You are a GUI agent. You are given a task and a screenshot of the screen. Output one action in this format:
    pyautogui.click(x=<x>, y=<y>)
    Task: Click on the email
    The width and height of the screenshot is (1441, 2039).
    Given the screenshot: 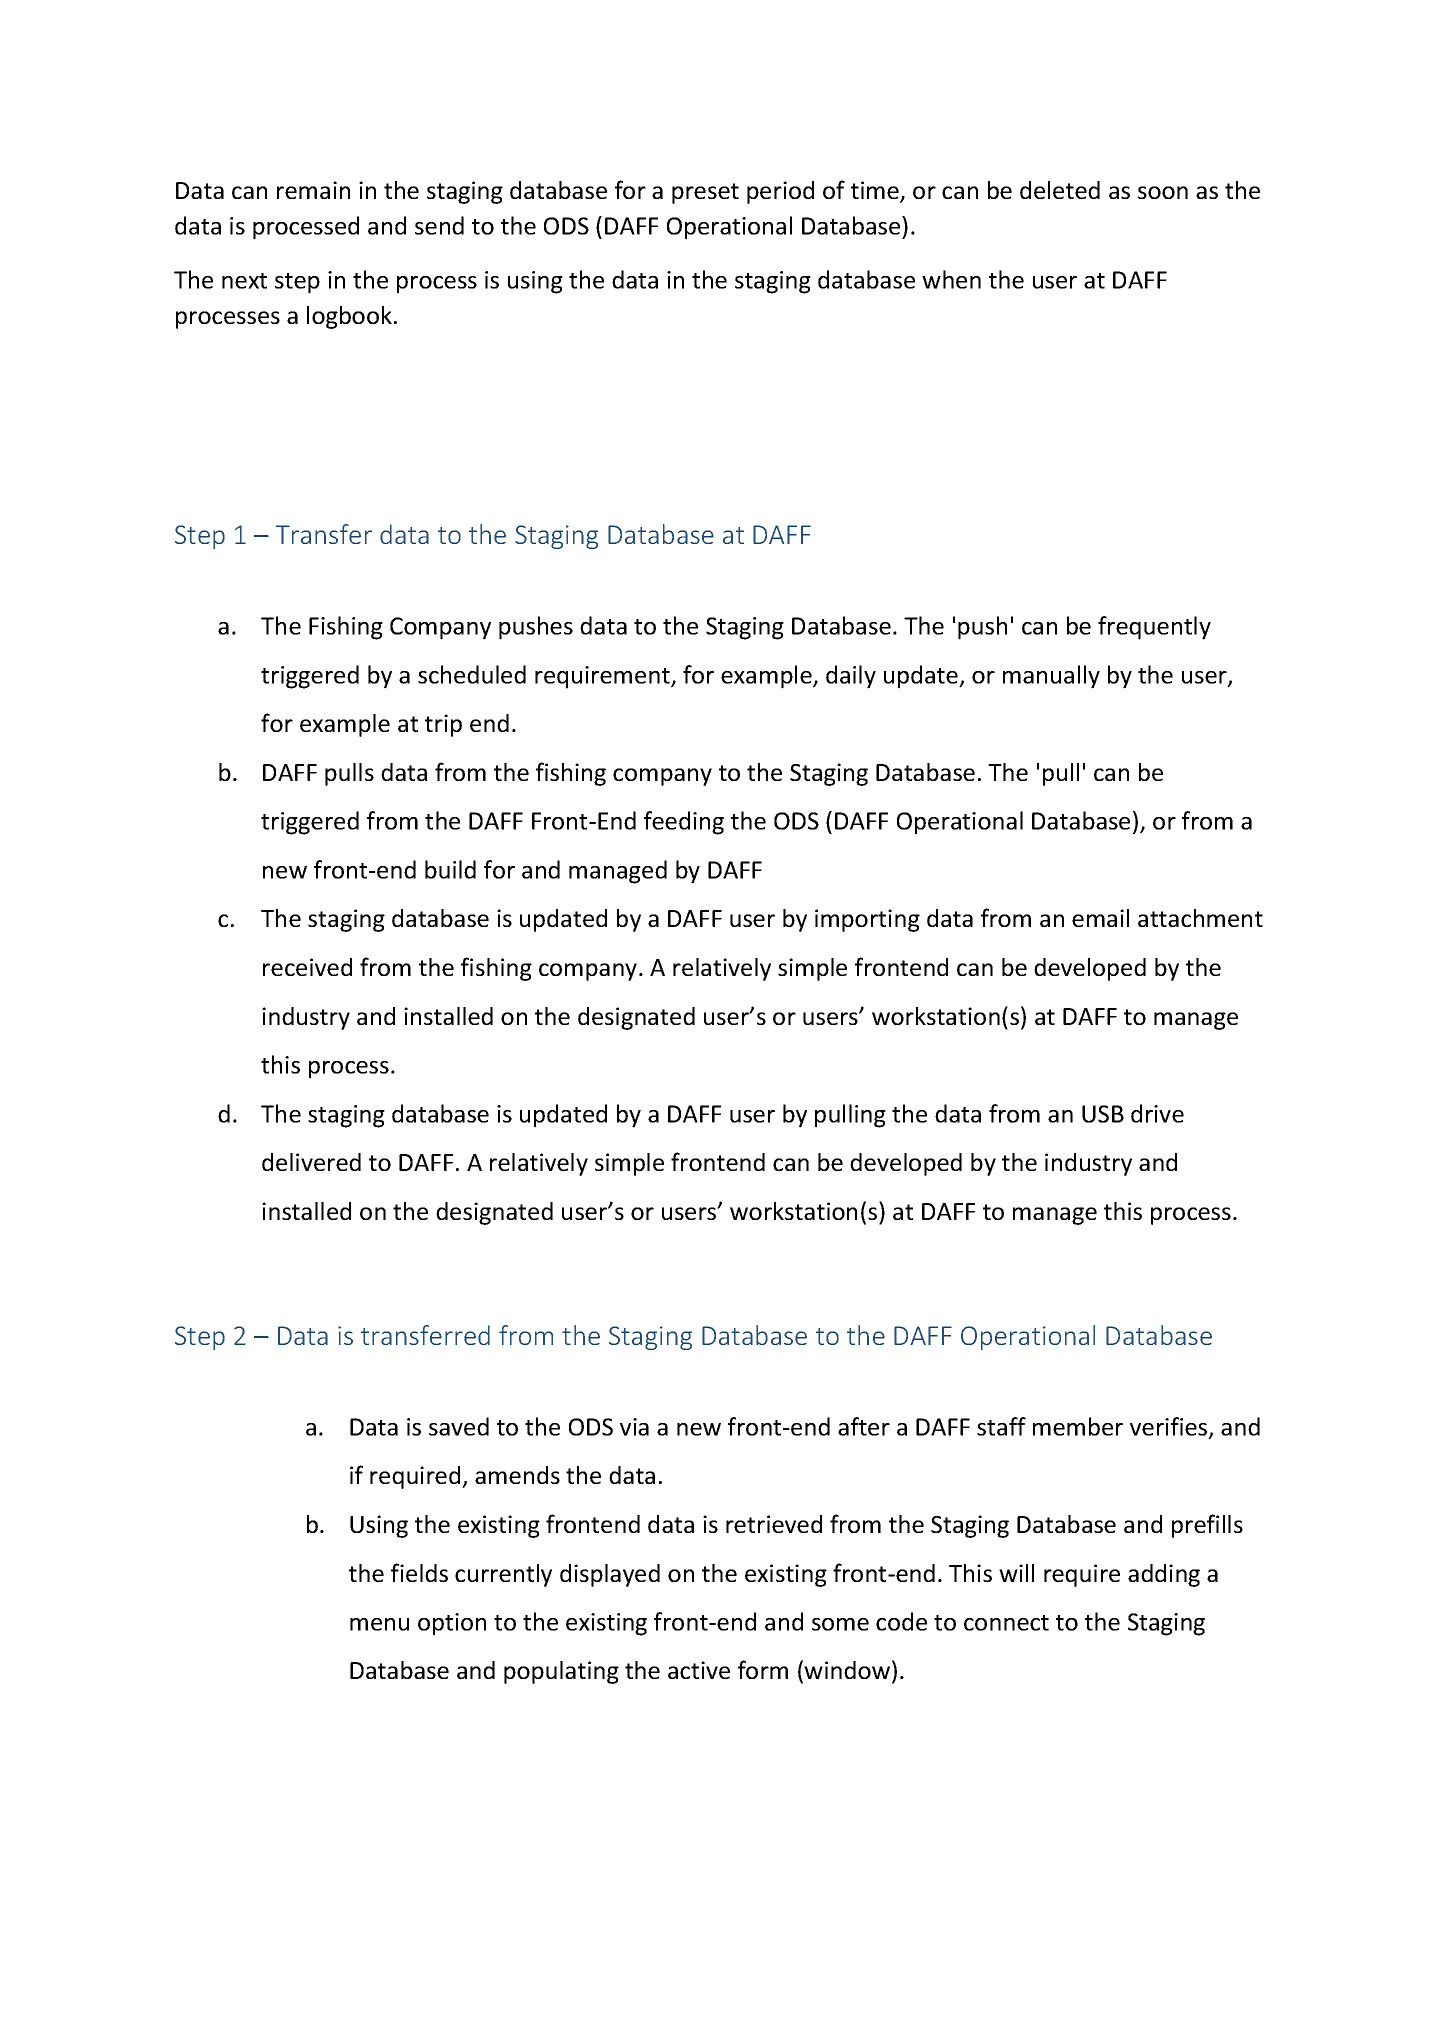 What is the action you would take?
    pyautogui.click(x=1100, y=918)
